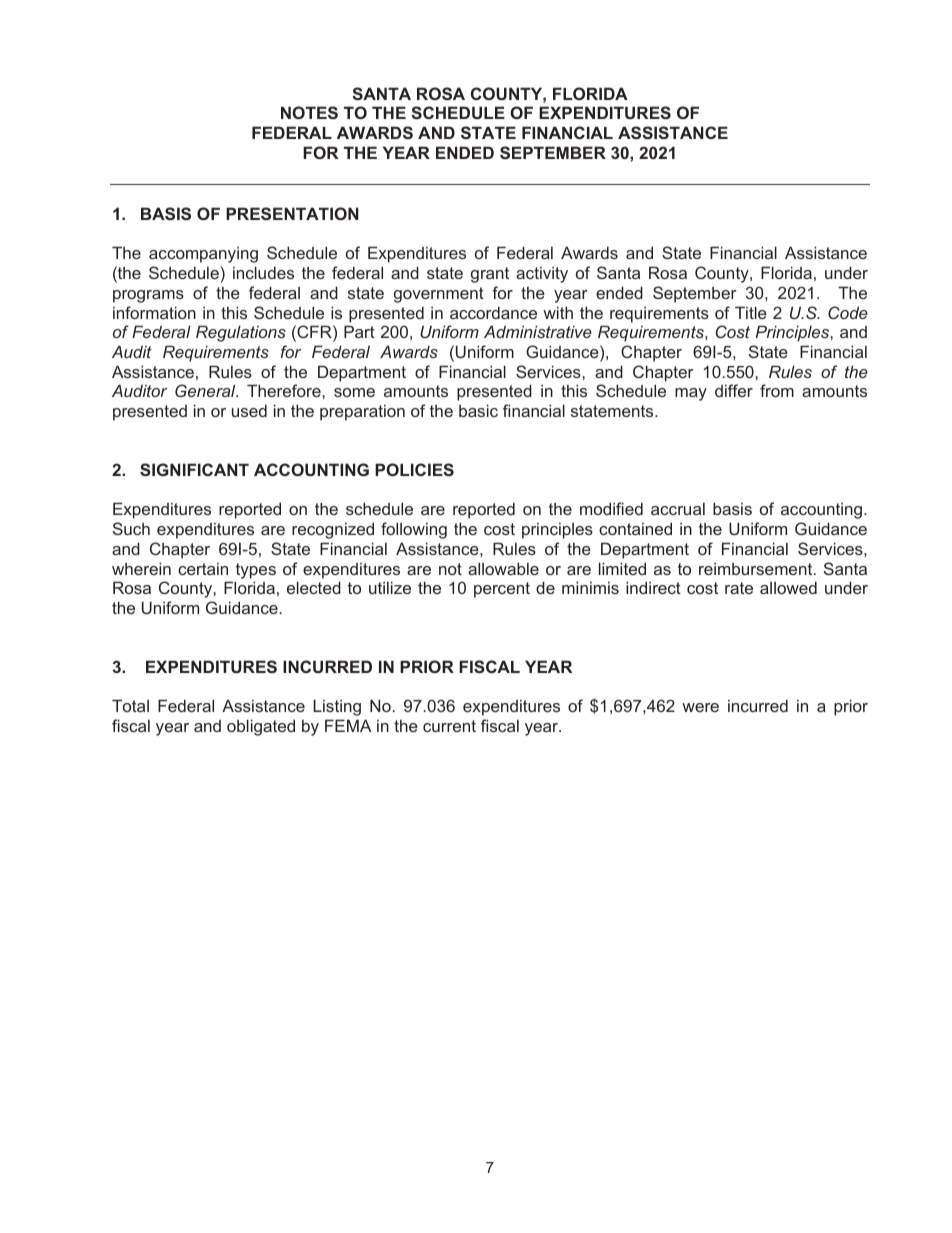 This image has width=952, height=1233. I want to click on activity, so click(542, 275).
